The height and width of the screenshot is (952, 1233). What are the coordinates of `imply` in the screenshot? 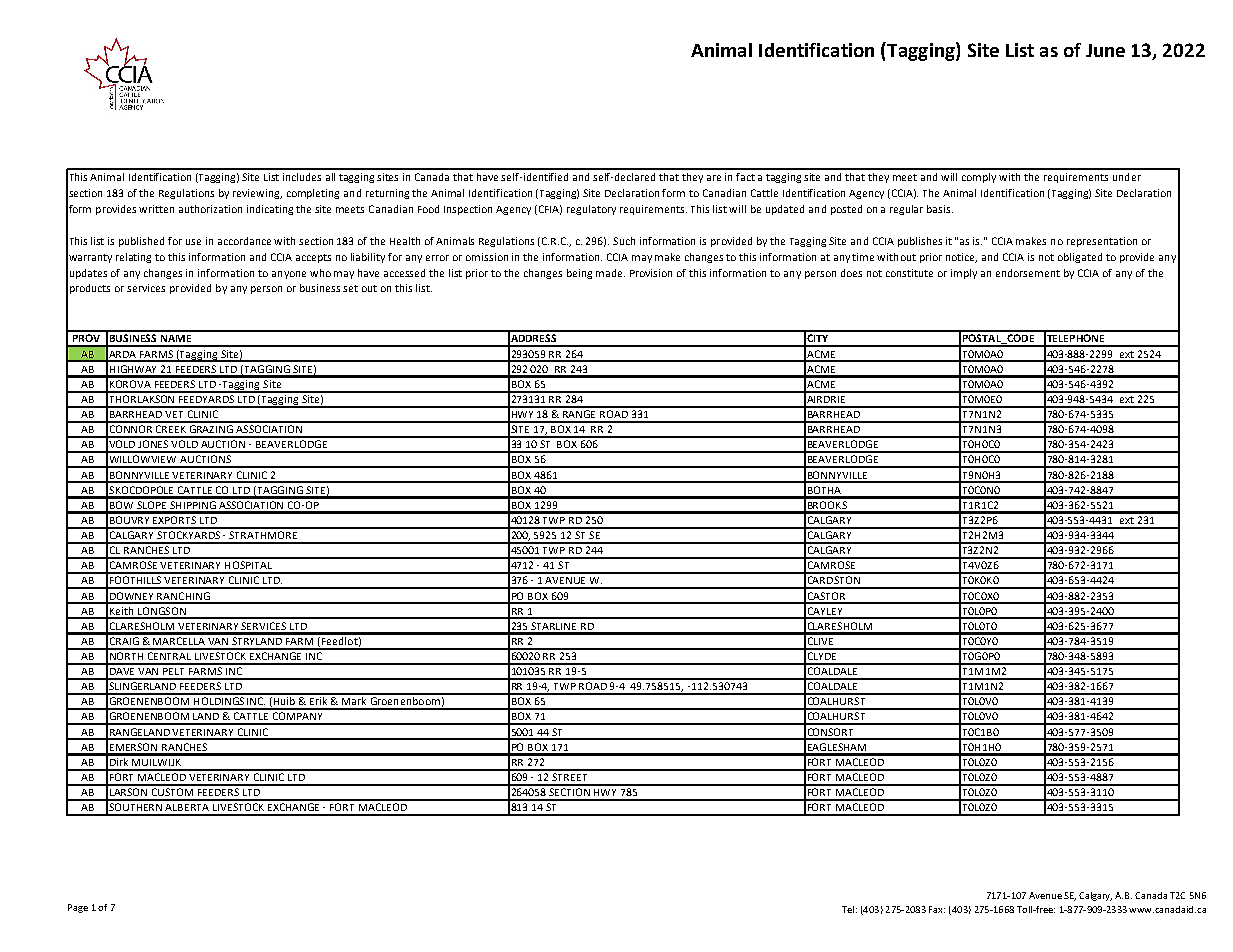 It's located at (964, 274).
